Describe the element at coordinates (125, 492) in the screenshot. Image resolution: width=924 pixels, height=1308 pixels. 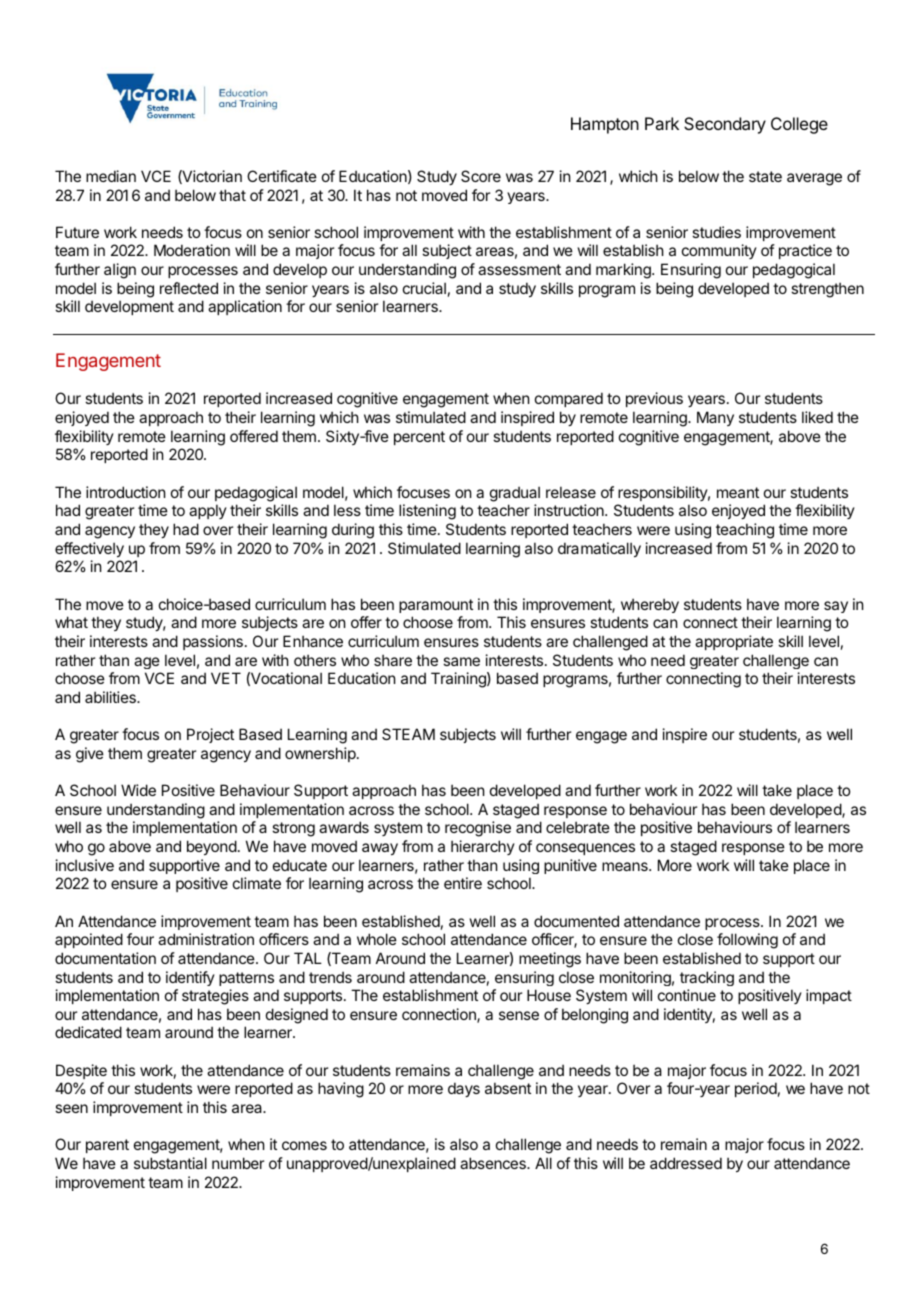
I see `introduction` at that location.
